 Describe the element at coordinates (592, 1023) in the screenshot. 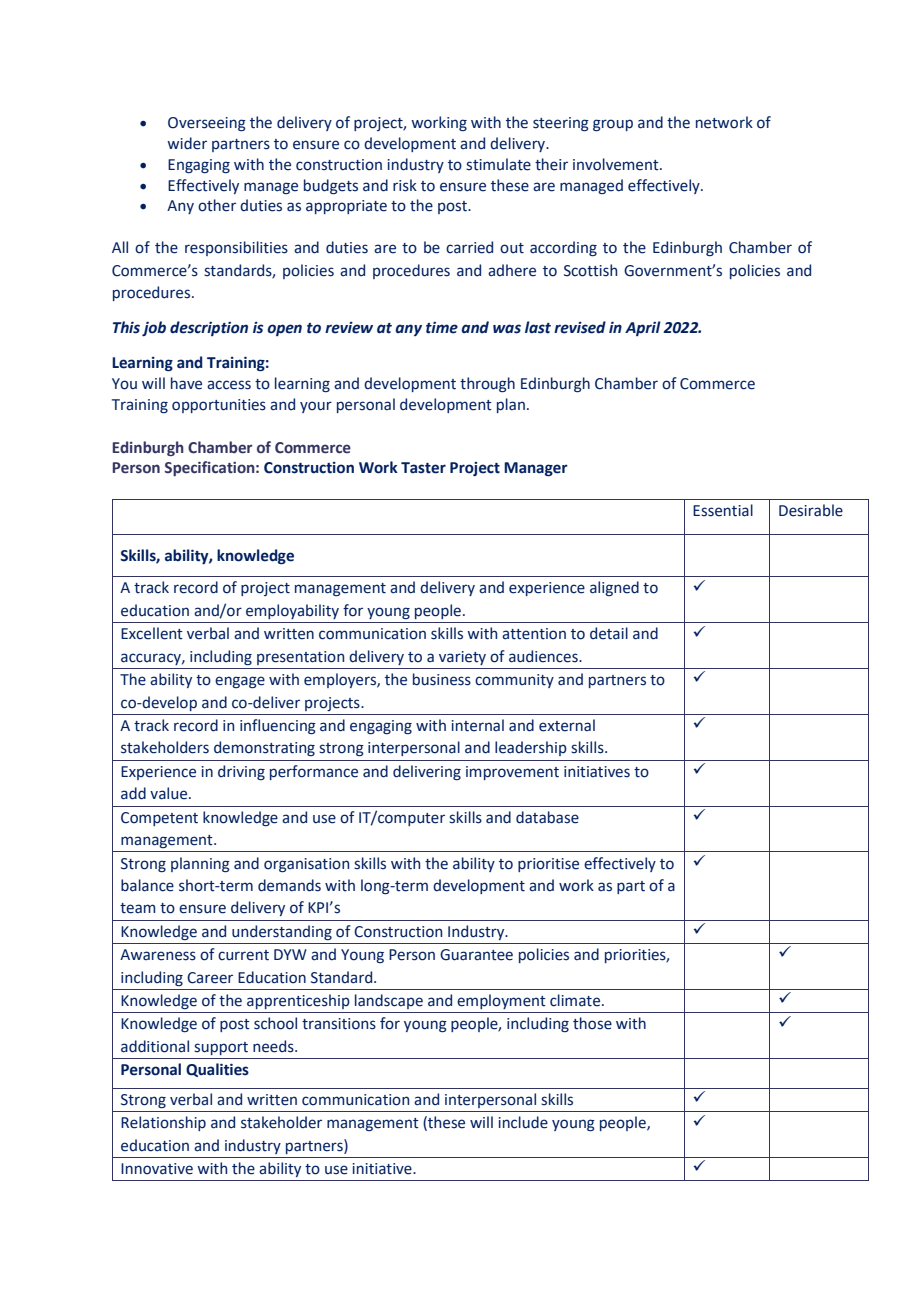

I see `those` at that location.
